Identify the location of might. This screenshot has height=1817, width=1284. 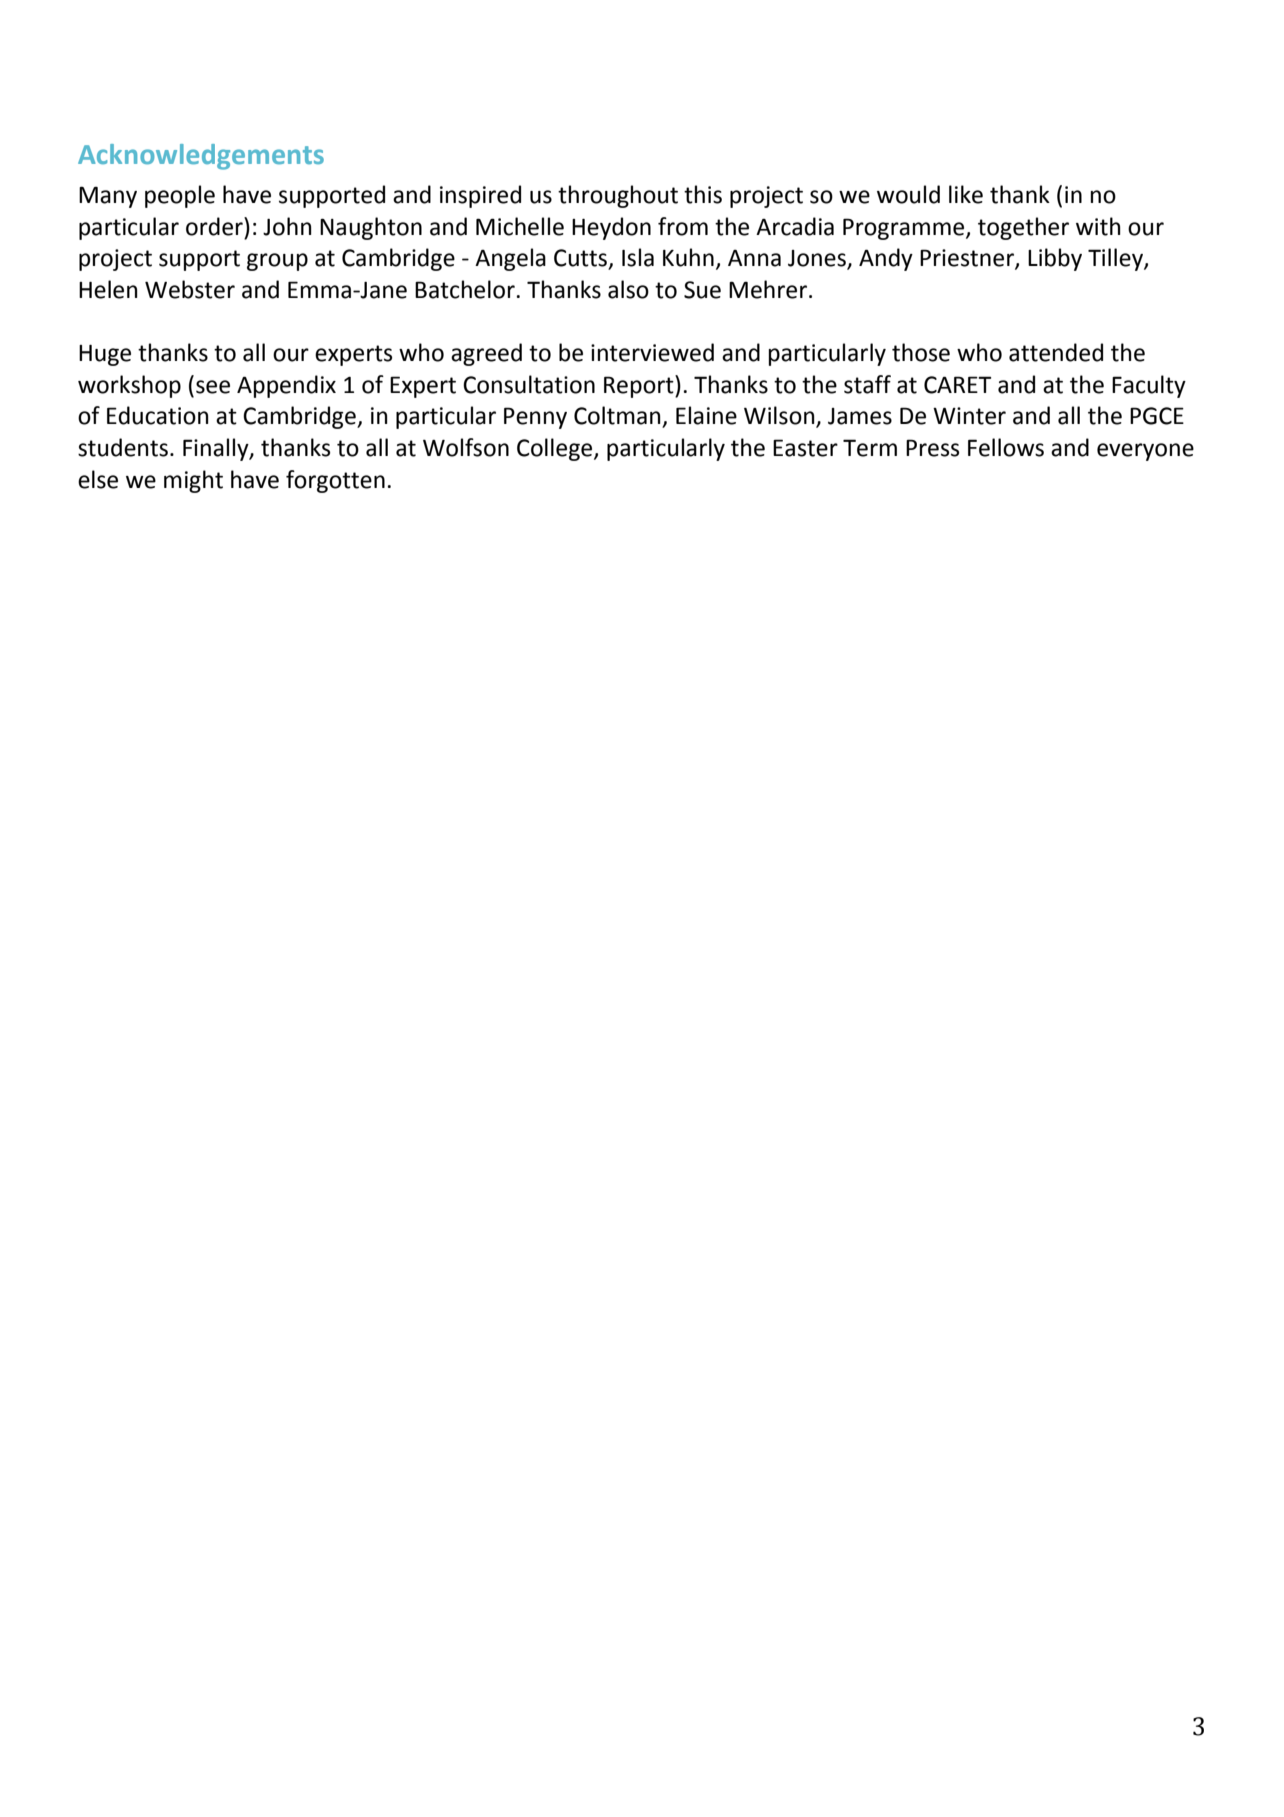
(193, 481).
